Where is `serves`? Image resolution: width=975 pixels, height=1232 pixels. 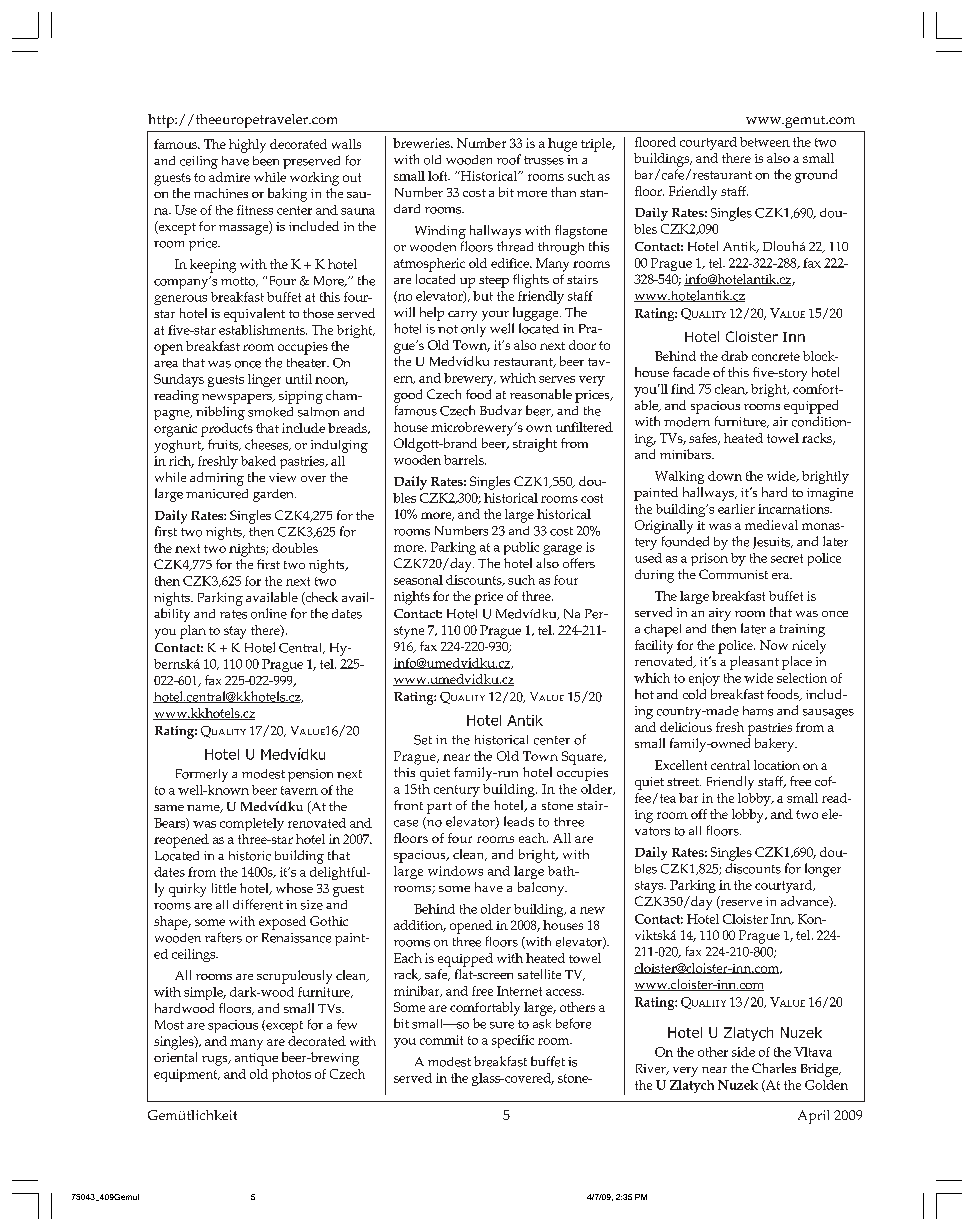
serves is located at coordinates (557, 379).
